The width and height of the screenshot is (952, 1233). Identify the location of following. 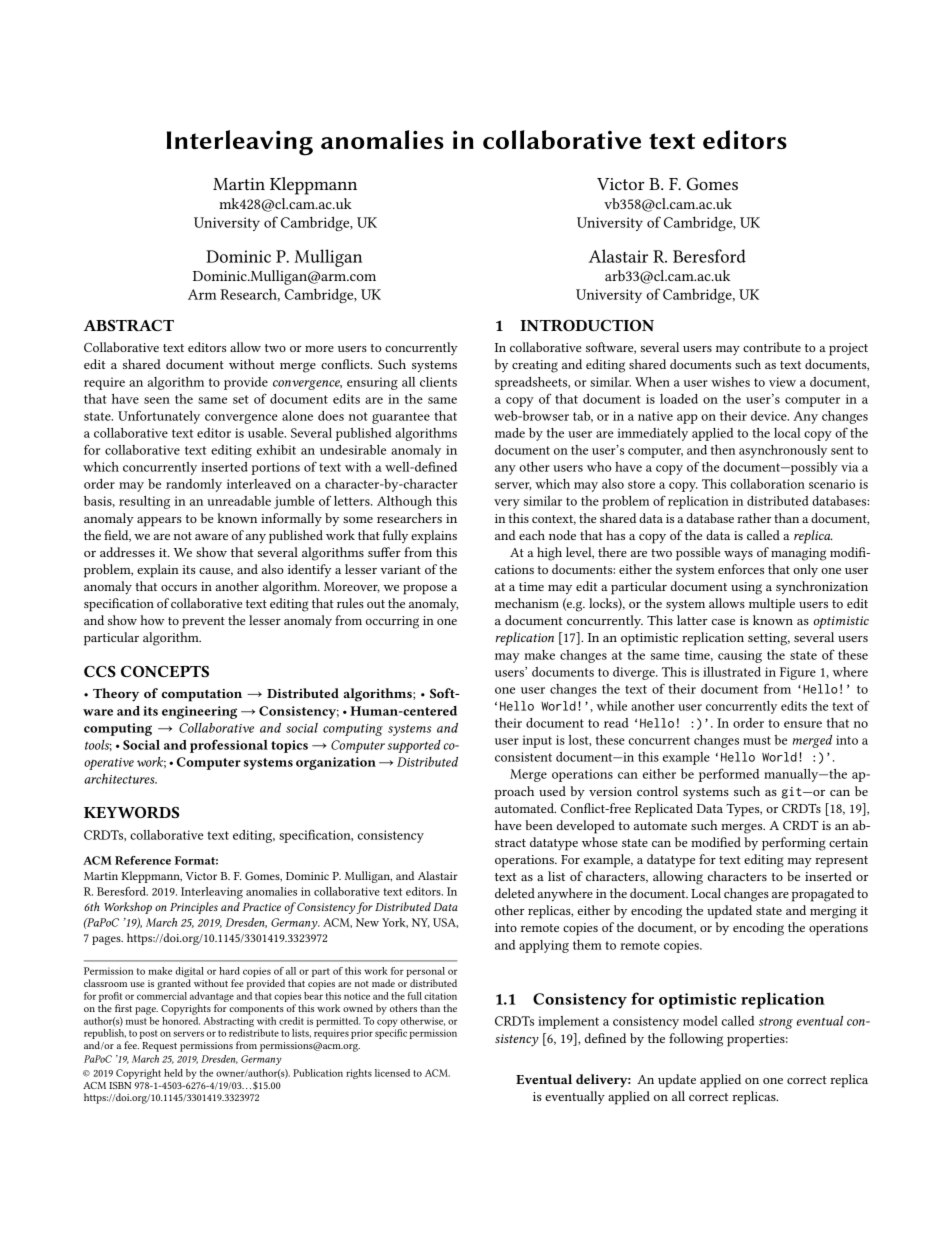
(696, 1040).
